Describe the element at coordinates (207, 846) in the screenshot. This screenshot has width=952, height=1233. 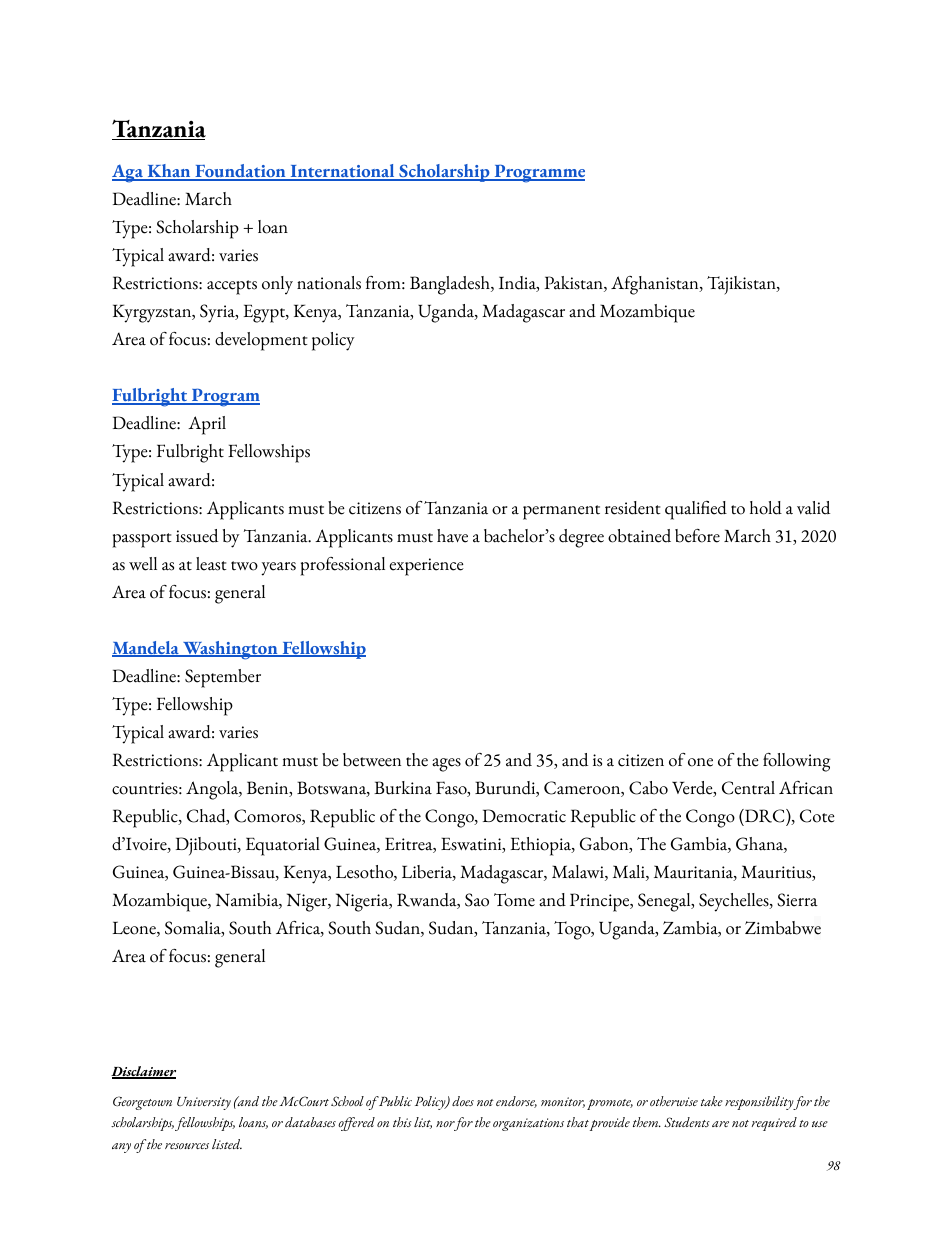
I see `Djibouti` at that location.
